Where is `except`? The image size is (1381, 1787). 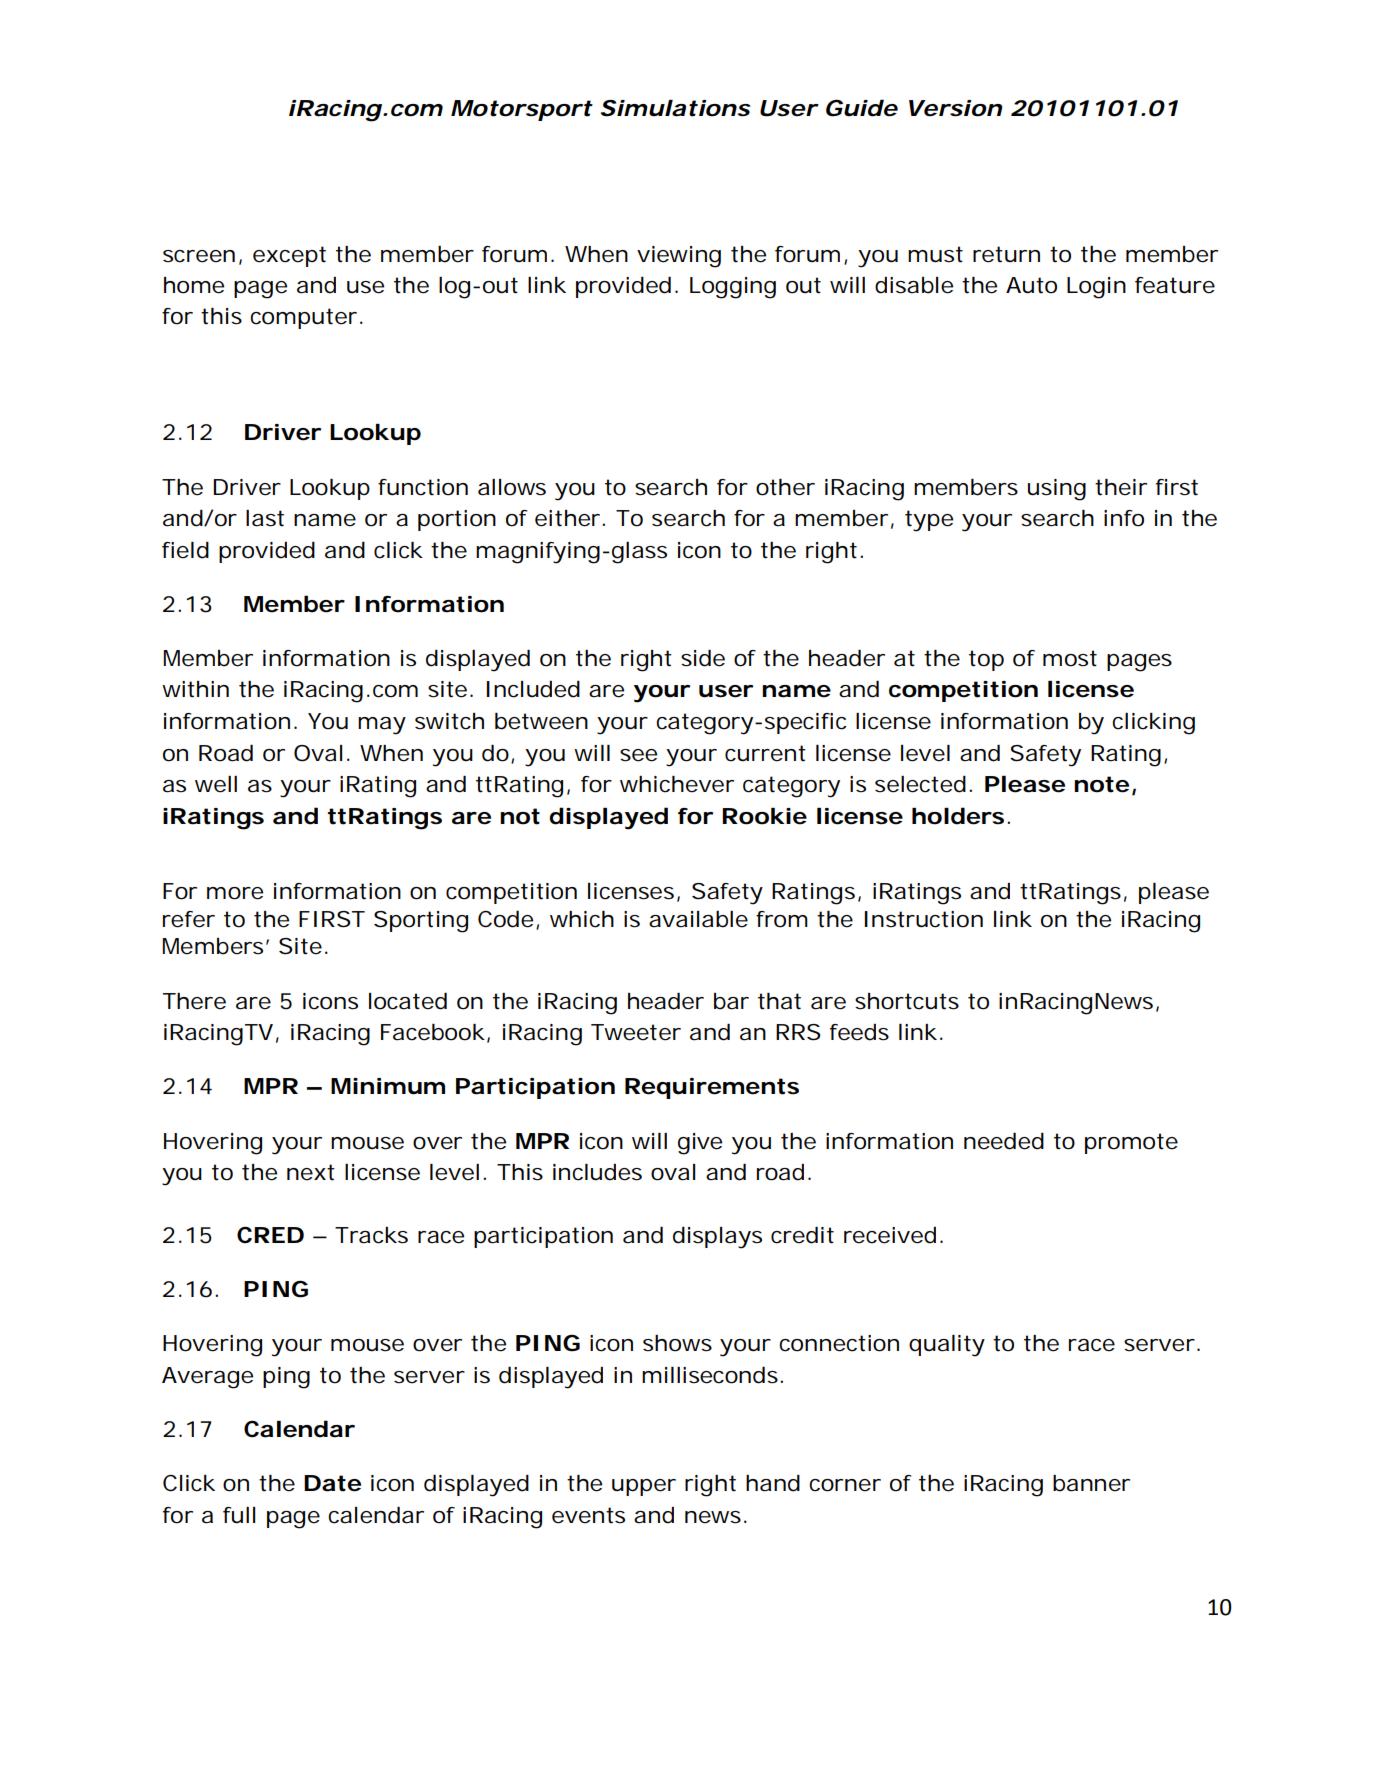 except is located at coordinates (289, 256).
